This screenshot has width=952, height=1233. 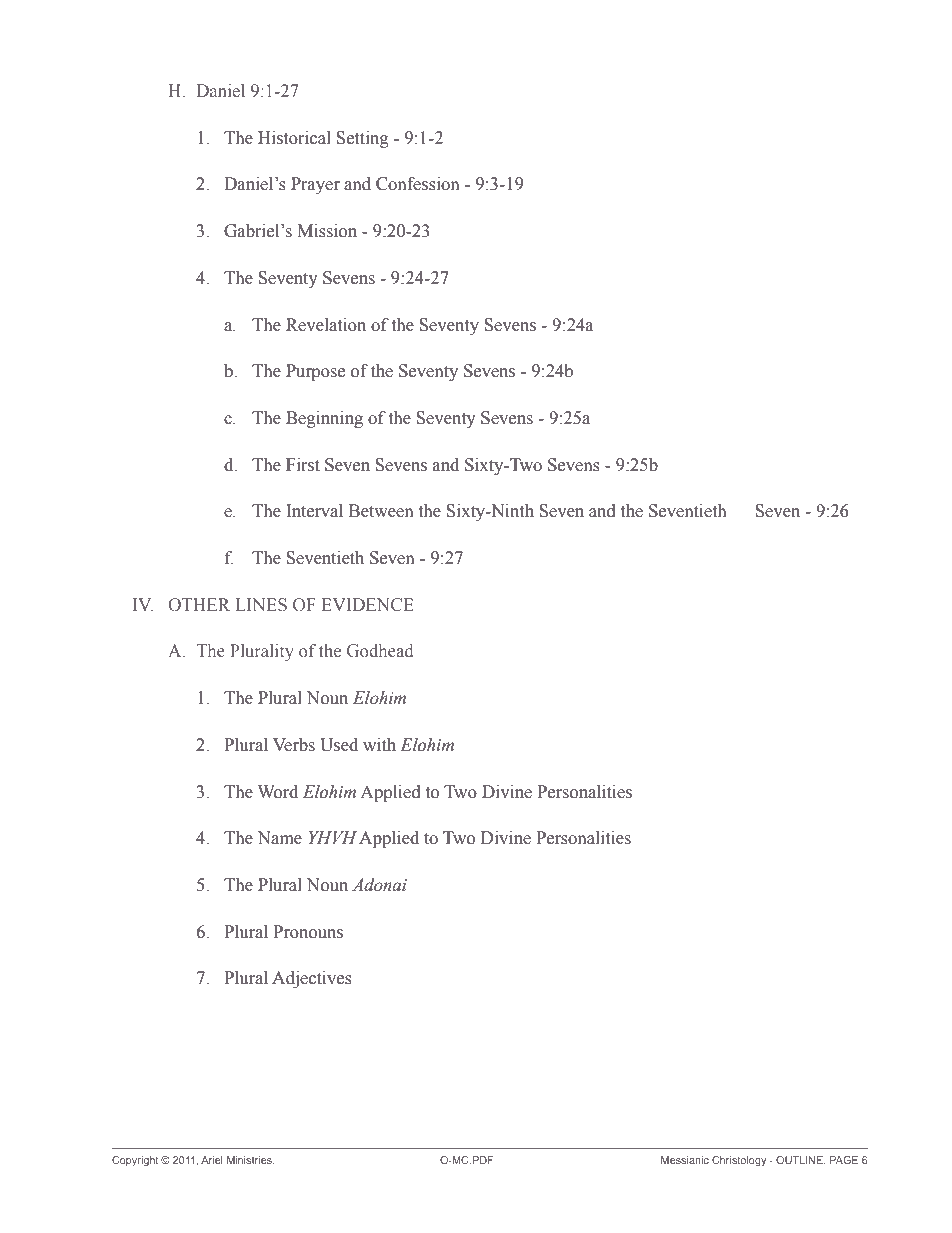 What do you see at coordinates (379, 885) in the screenshot?
I see `Adonai` at bounding box center [379, 885].
